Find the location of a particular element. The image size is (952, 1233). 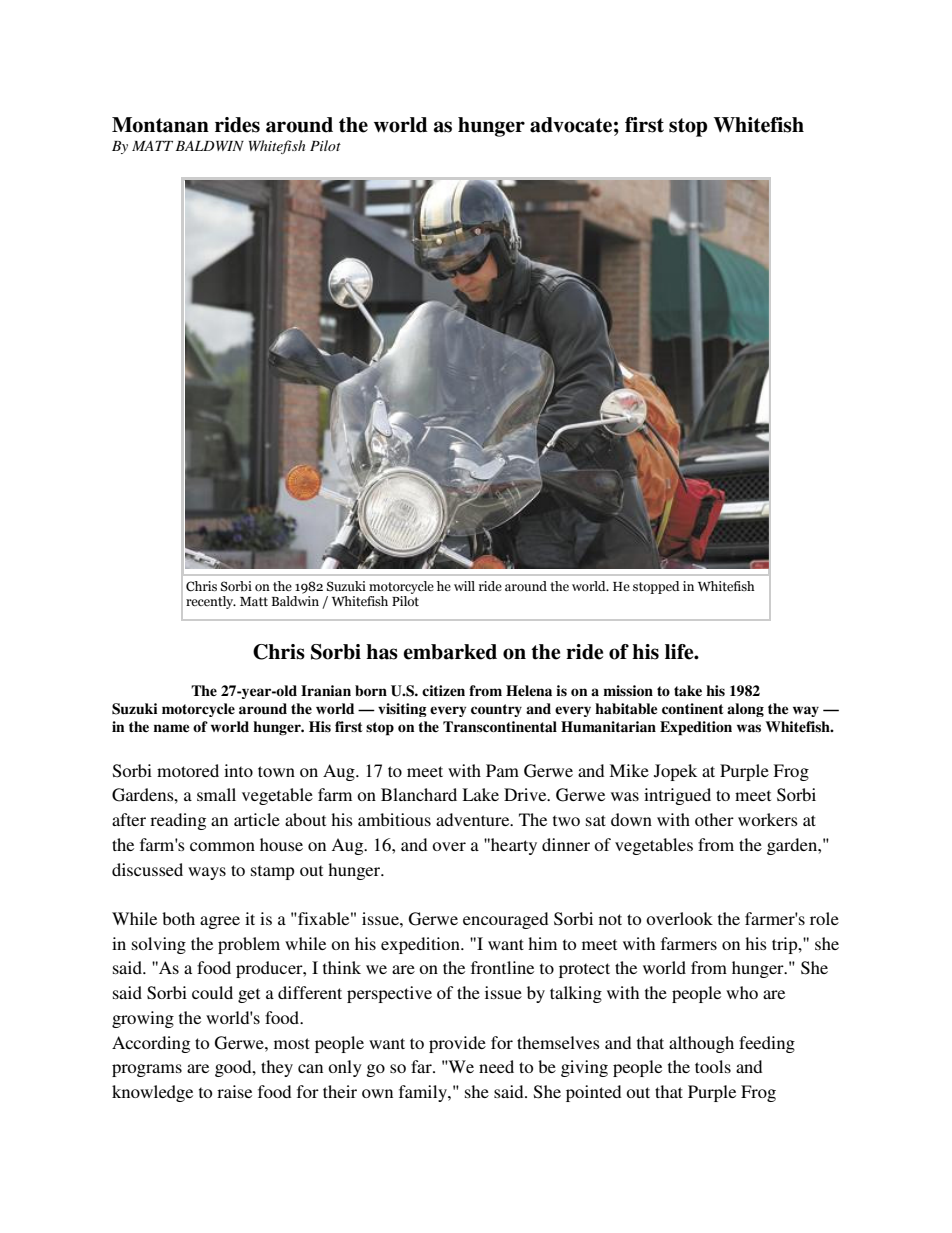

recently is located at coordinates (211, 602).
